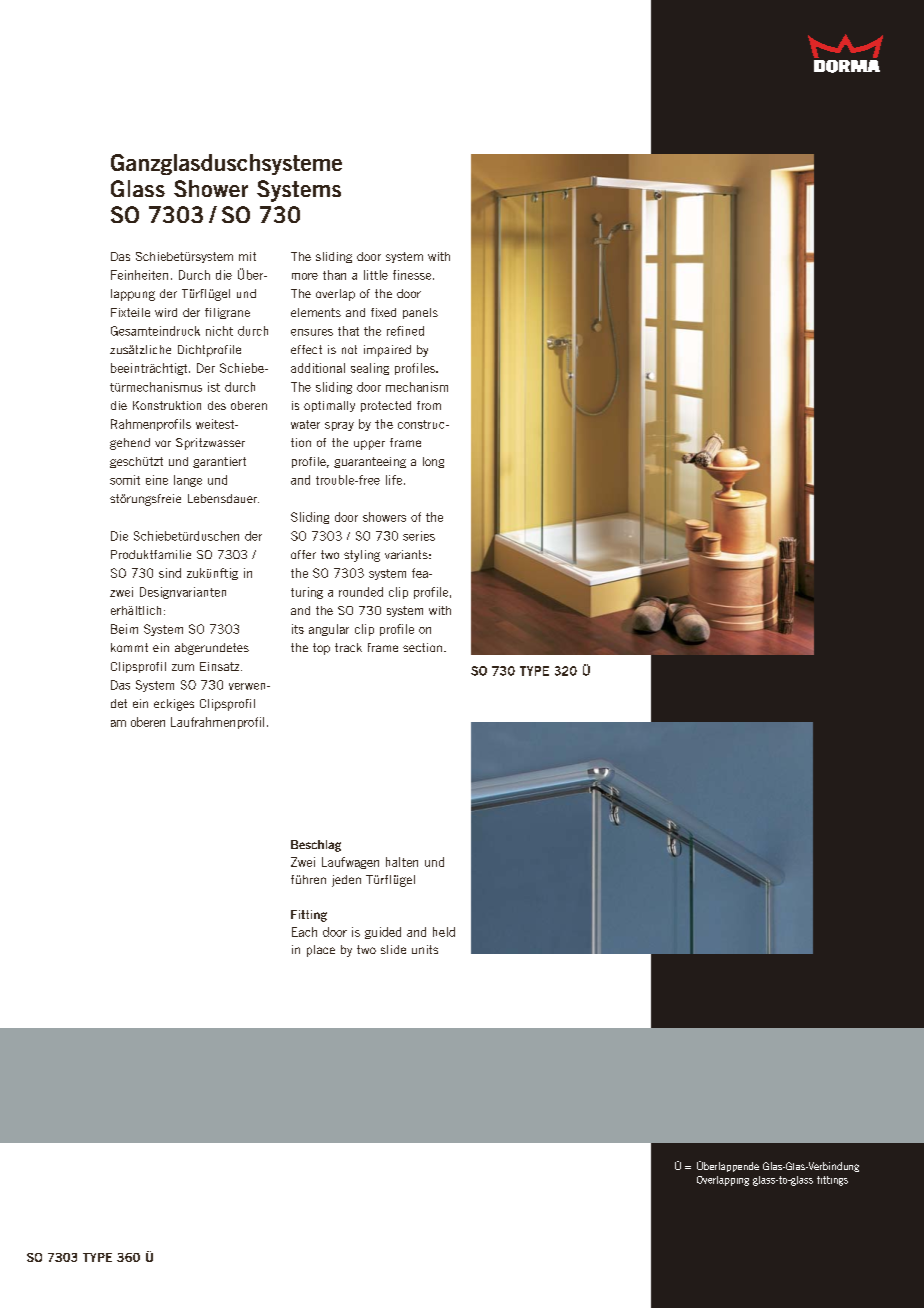 Image resolution: width=924 pixels, height=1308 pixels. What do you see at coordinates (361, 592) in the screenshot?
I see `rounded` at bounding box center [361, 592].
